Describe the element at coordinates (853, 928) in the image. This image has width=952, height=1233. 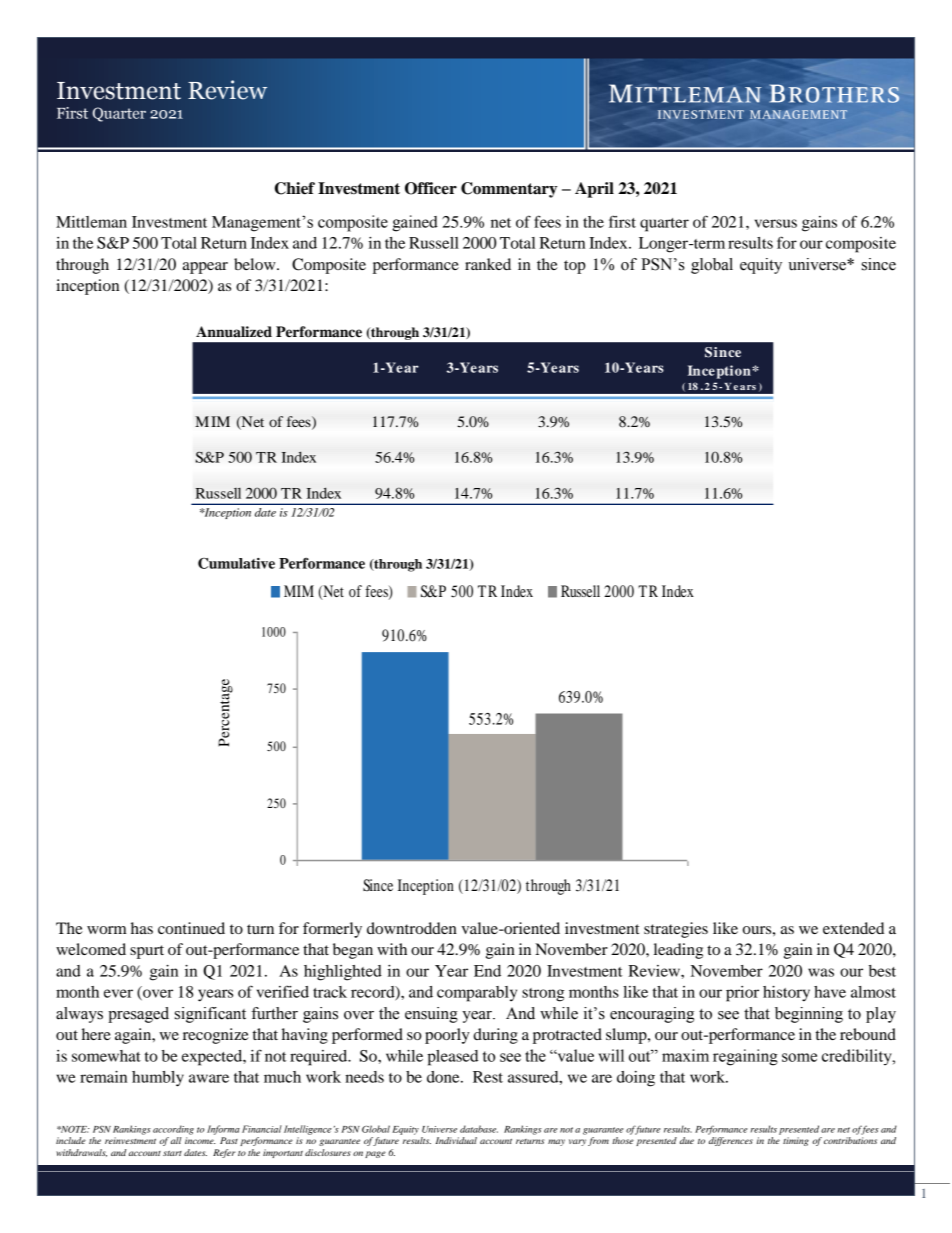
I see `extended` at that location.
